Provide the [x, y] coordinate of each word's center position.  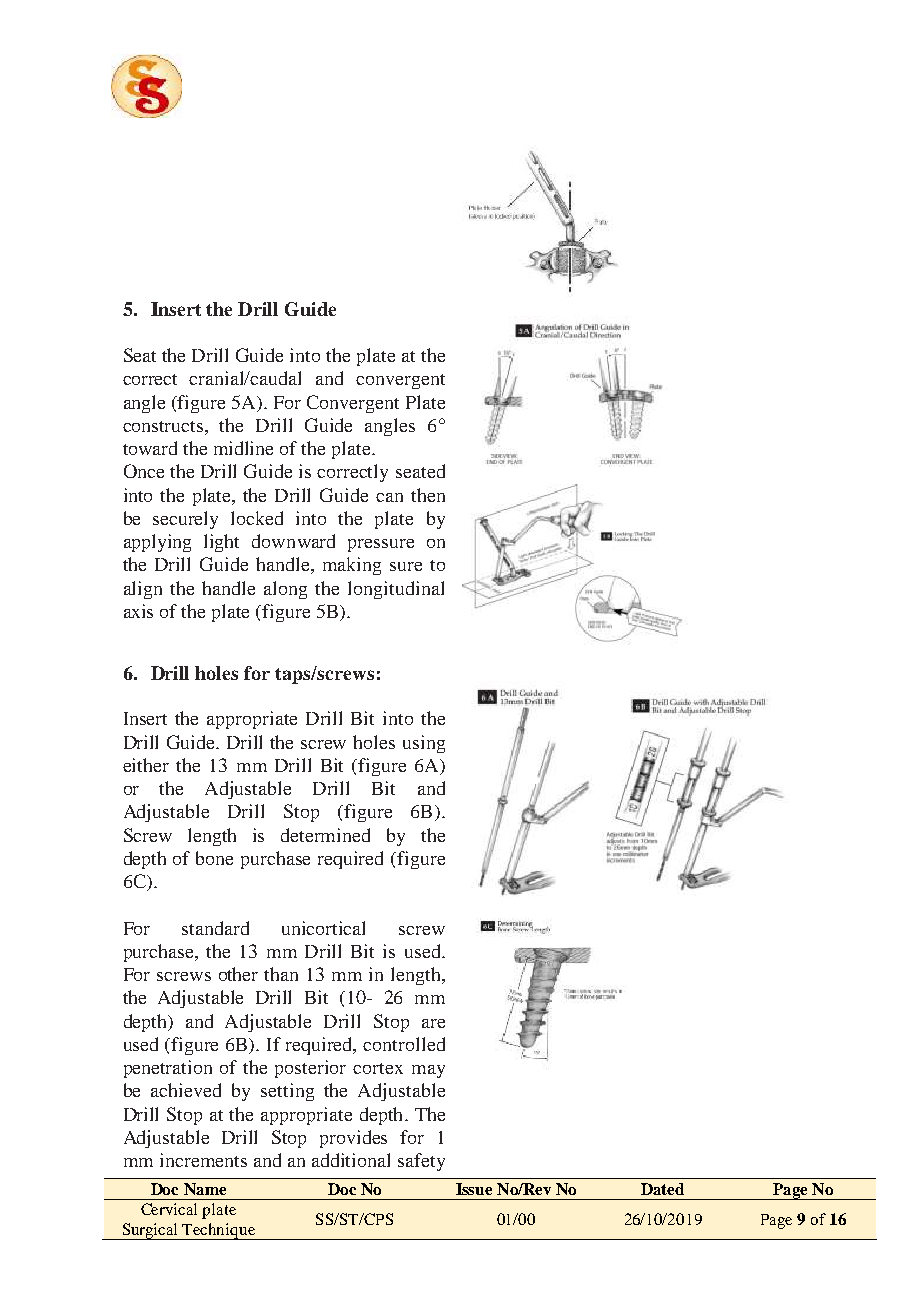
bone [214, 858]
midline [243, 448]
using [424, 744]
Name [205, 1189]
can [389, 497]
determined [325, 835]
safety [421, 1162]
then [428, 495]
